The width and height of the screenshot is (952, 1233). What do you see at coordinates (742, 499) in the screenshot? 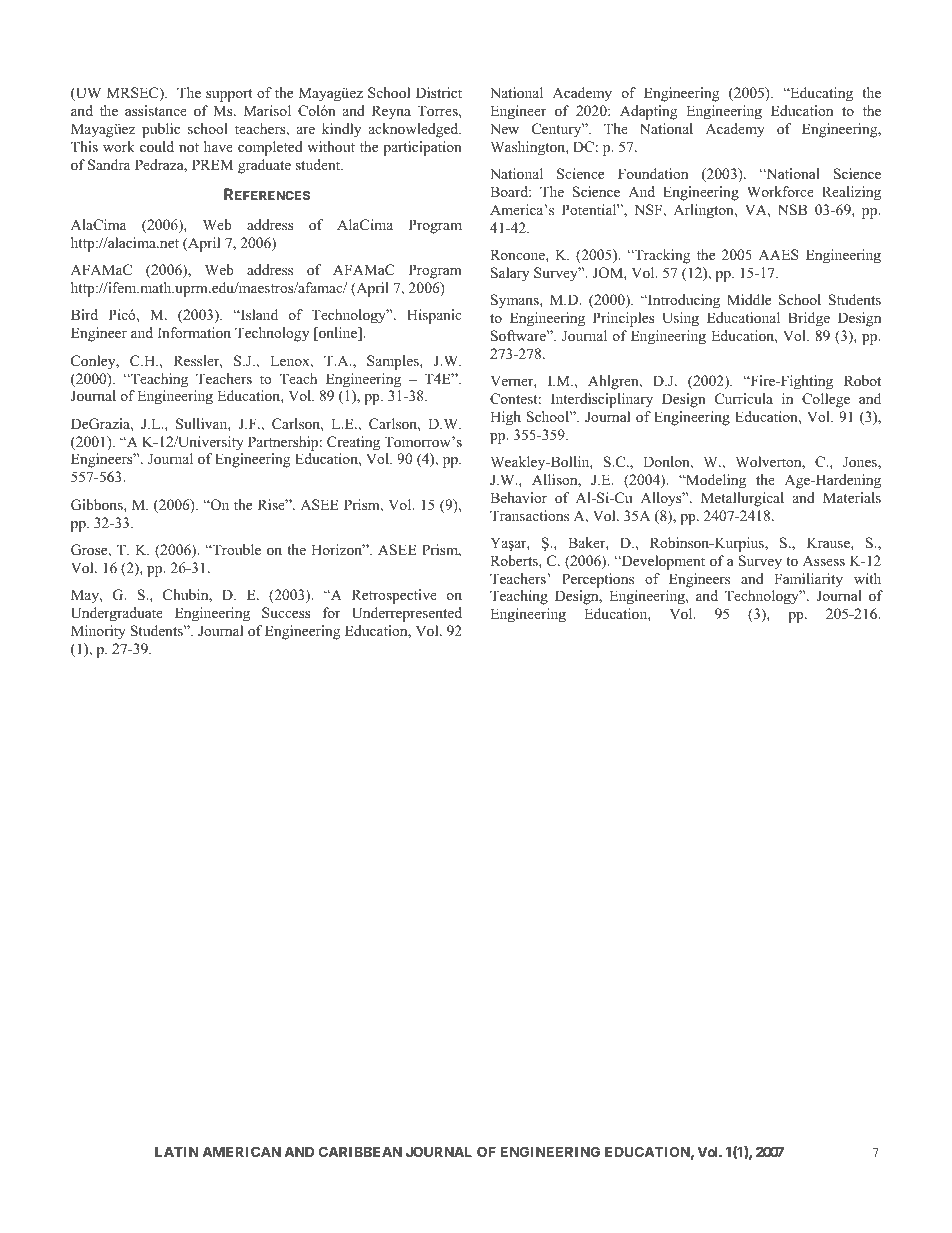
I see `Metallurgical` at bounding box center [742, 499].
